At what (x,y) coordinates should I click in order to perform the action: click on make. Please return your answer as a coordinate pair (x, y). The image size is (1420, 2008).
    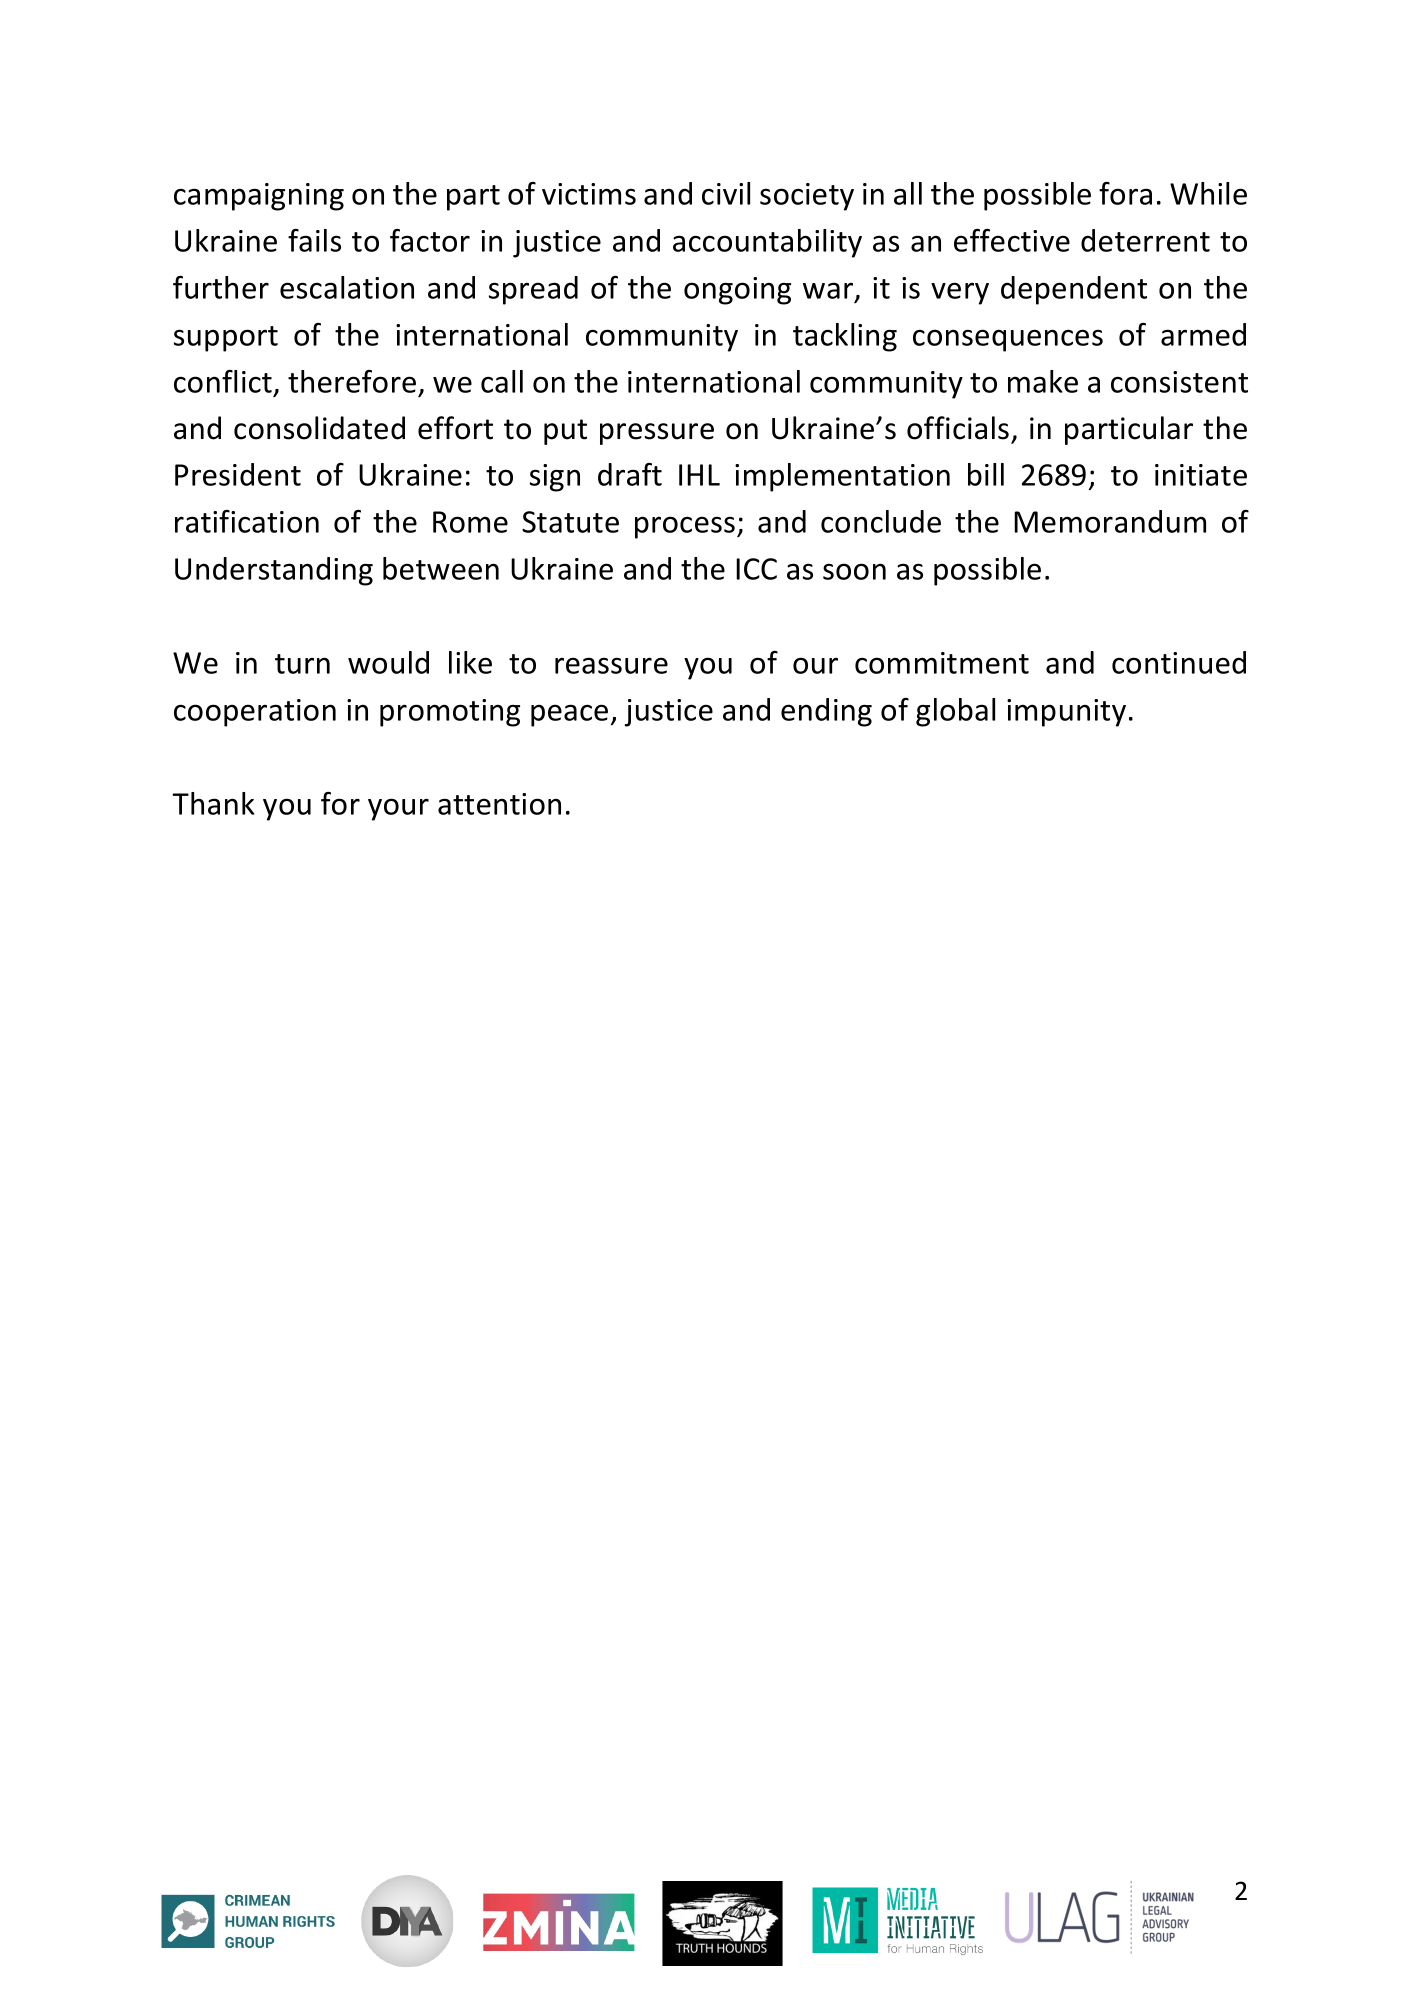
    Looking at the image, I should click on (1043, 381).
